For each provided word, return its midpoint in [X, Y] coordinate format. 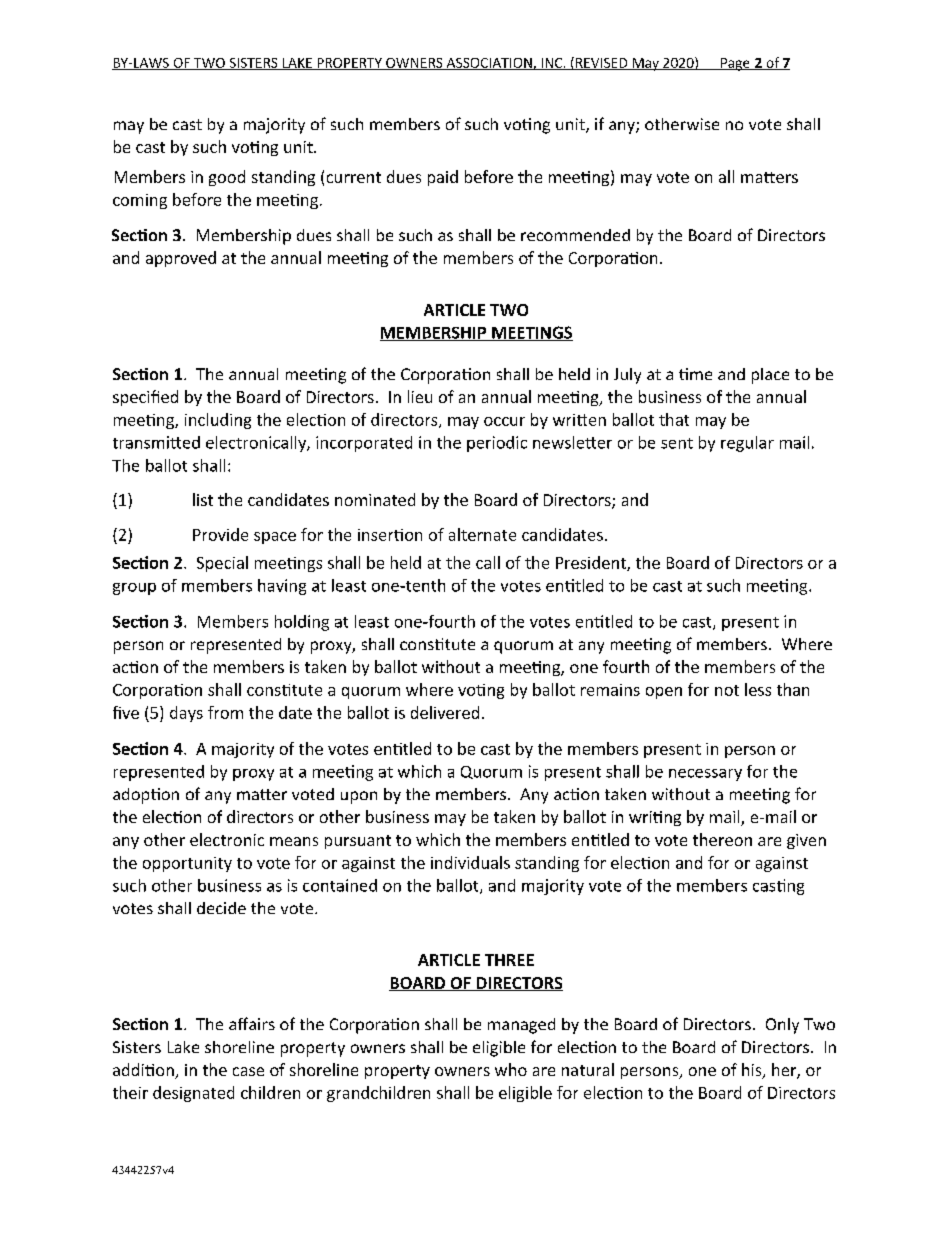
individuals [470, 862]
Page [735, 64]
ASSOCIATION [489, 64]
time [695, 374]
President [592, 563]
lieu [420, 396]
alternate [482, 534]
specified [145, 398]
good [227, 178]
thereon [722, 839]
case [248, 1071]
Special [222, 564]
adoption [146, 796]
